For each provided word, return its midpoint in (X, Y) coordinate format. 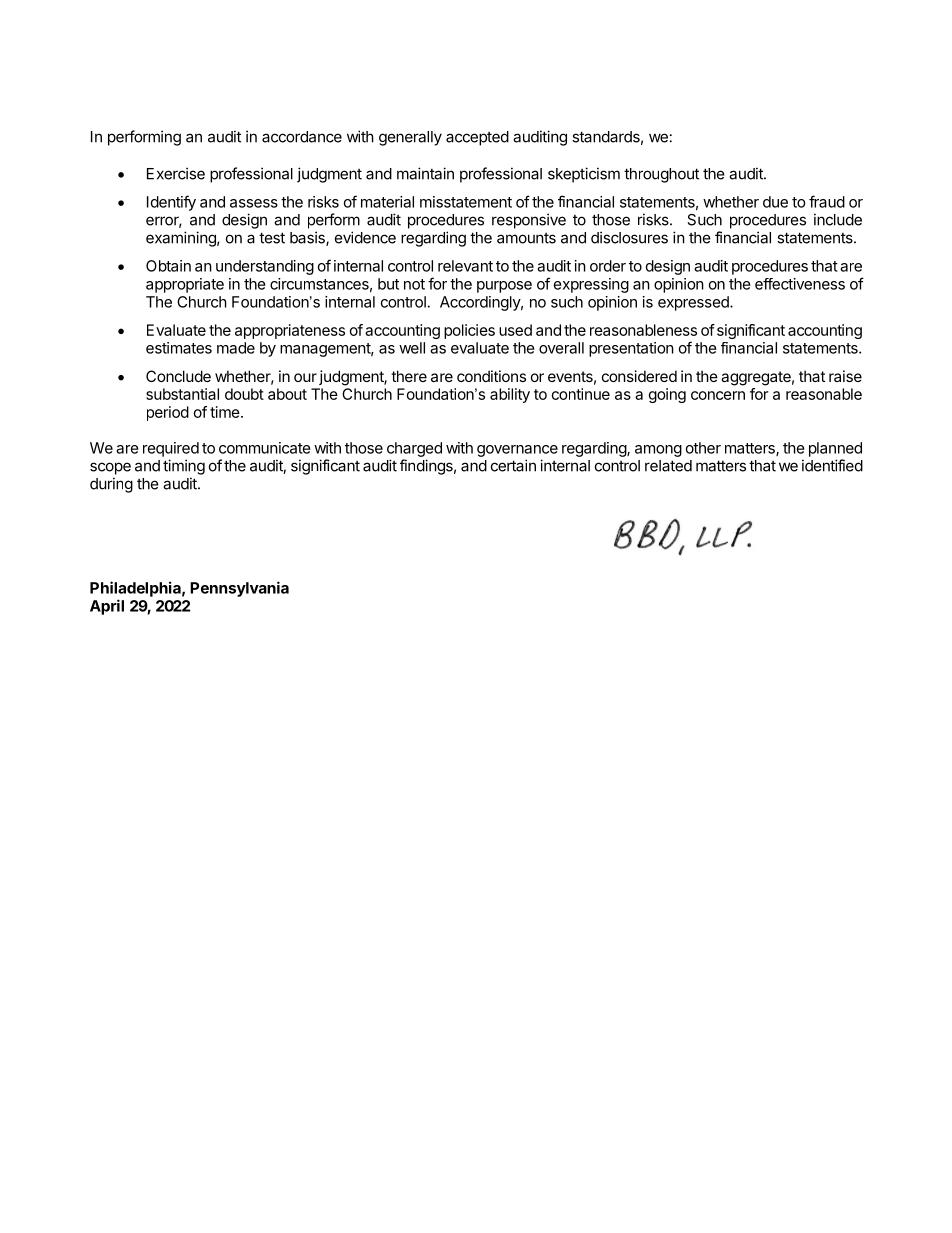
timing (184, 467)
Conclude (178, 376)
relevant (465, 266)
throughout (661, 175)
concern (718, 395)
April (107, 607)
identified (832, 465)
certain (513, 465)
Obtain (168, 266)
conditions (491, 376)
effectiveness (800, 284)
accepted (477, 138)
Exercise (176, 173)
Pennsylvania (239, 589)
